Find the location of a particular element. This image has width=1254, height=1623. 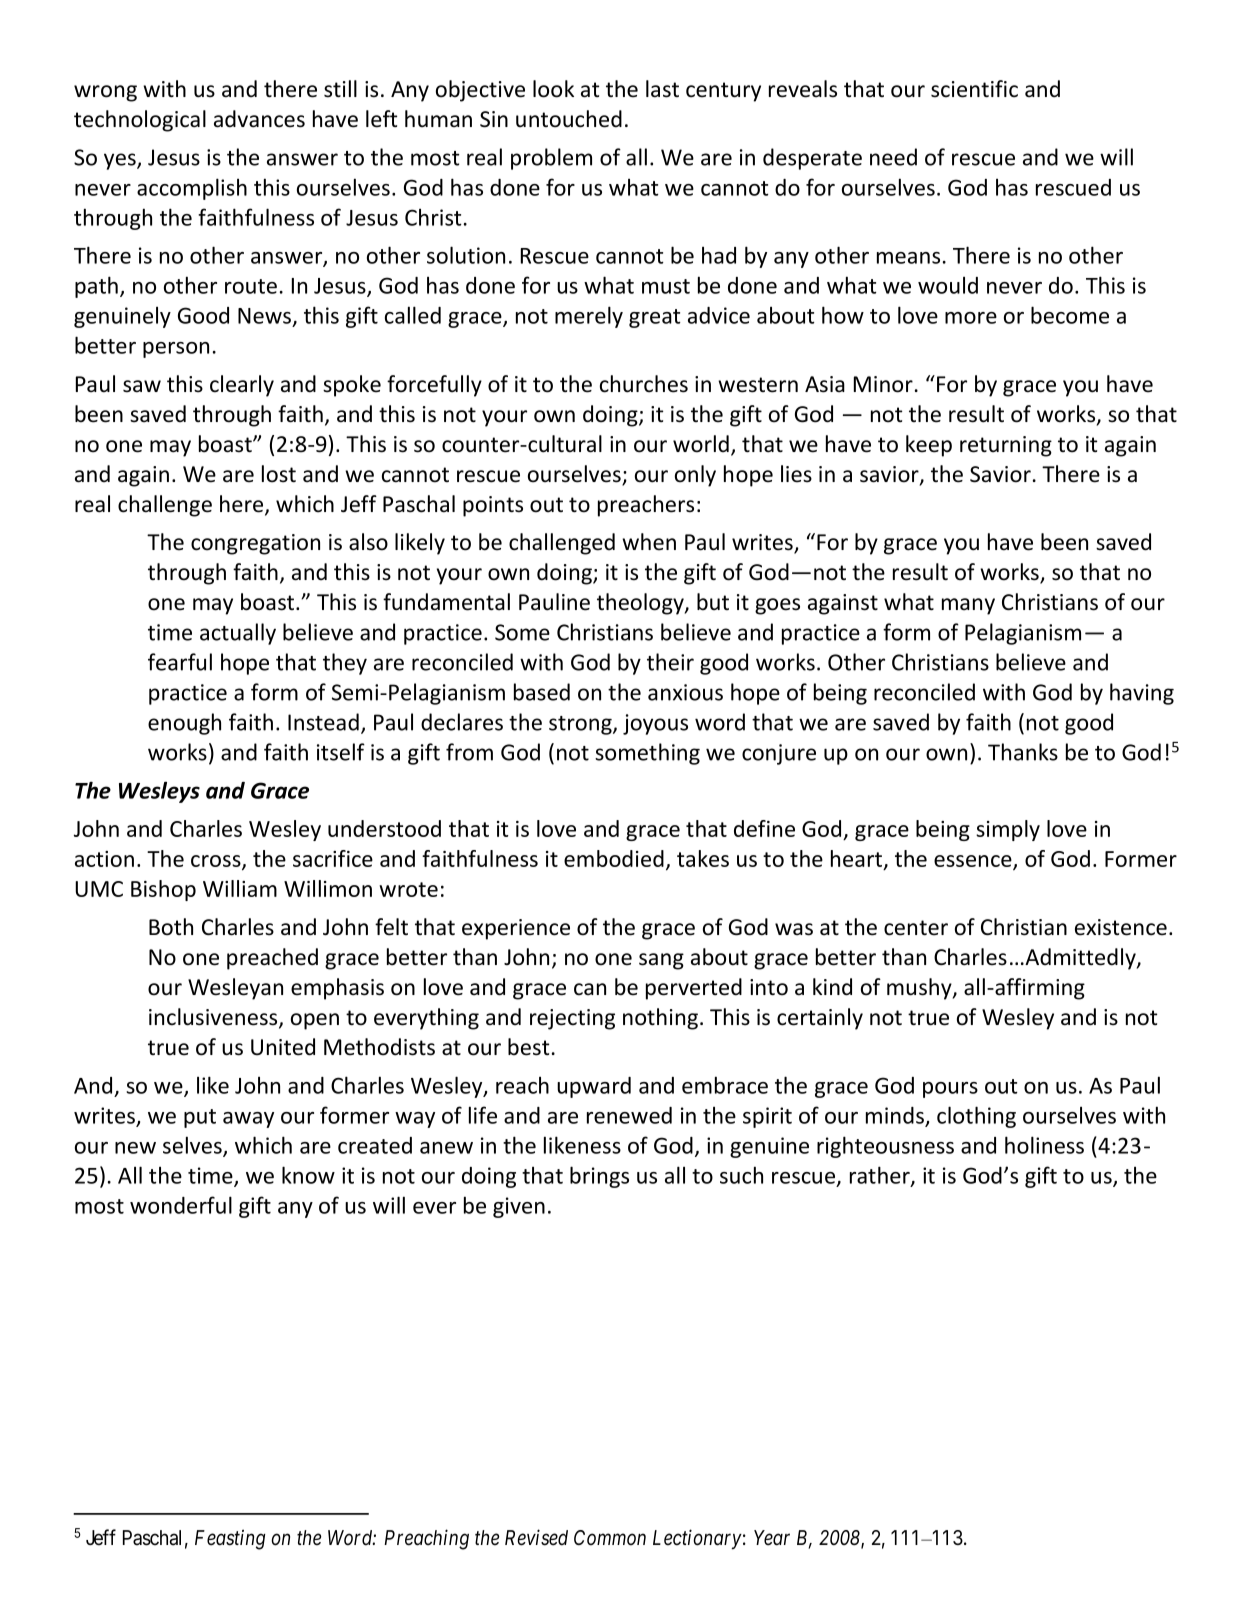

only is located at coordinates (695, 476).
